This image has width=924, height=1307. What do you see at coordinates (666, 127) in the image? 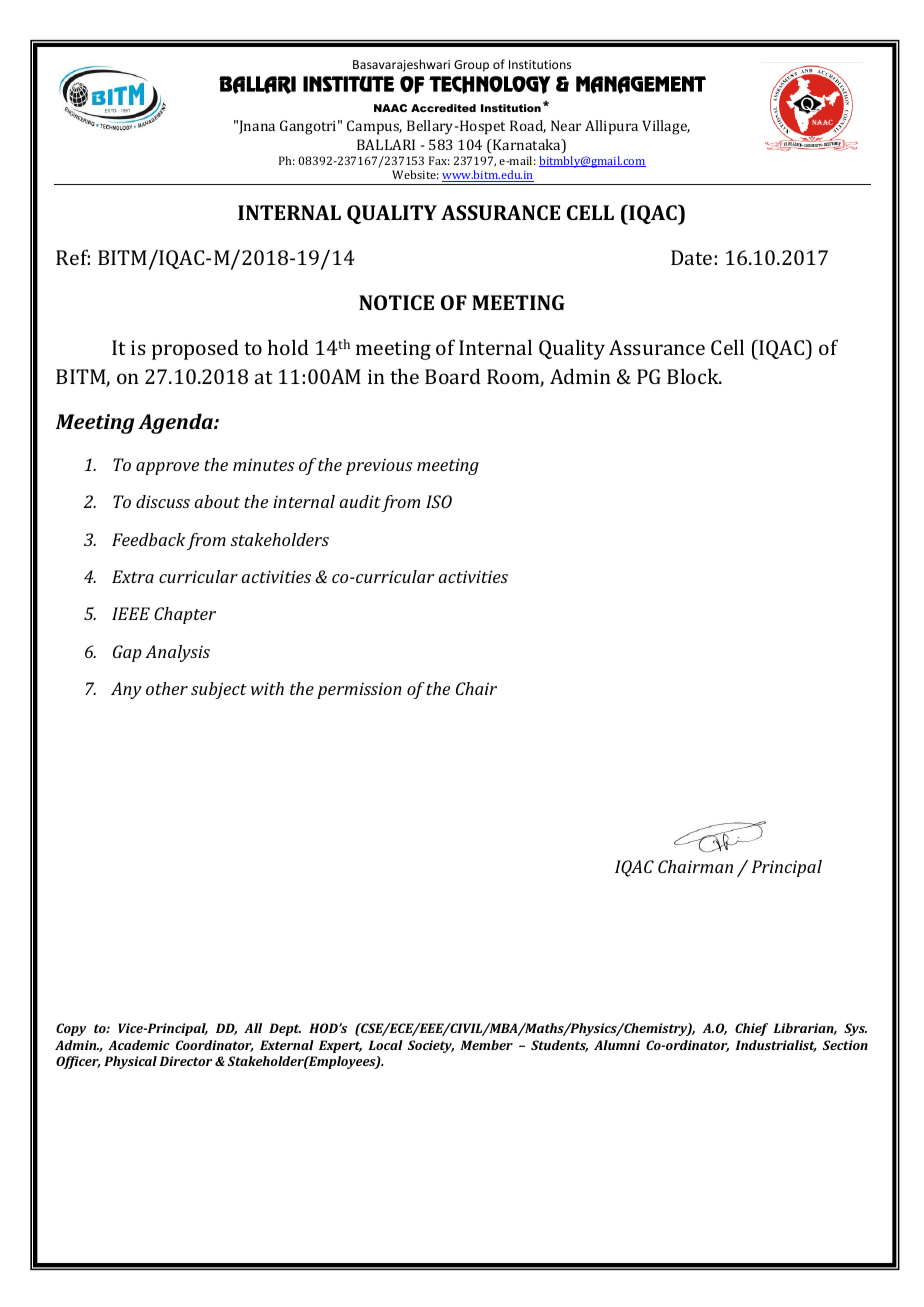
I see `Village` at bounding box center [666, 127].
